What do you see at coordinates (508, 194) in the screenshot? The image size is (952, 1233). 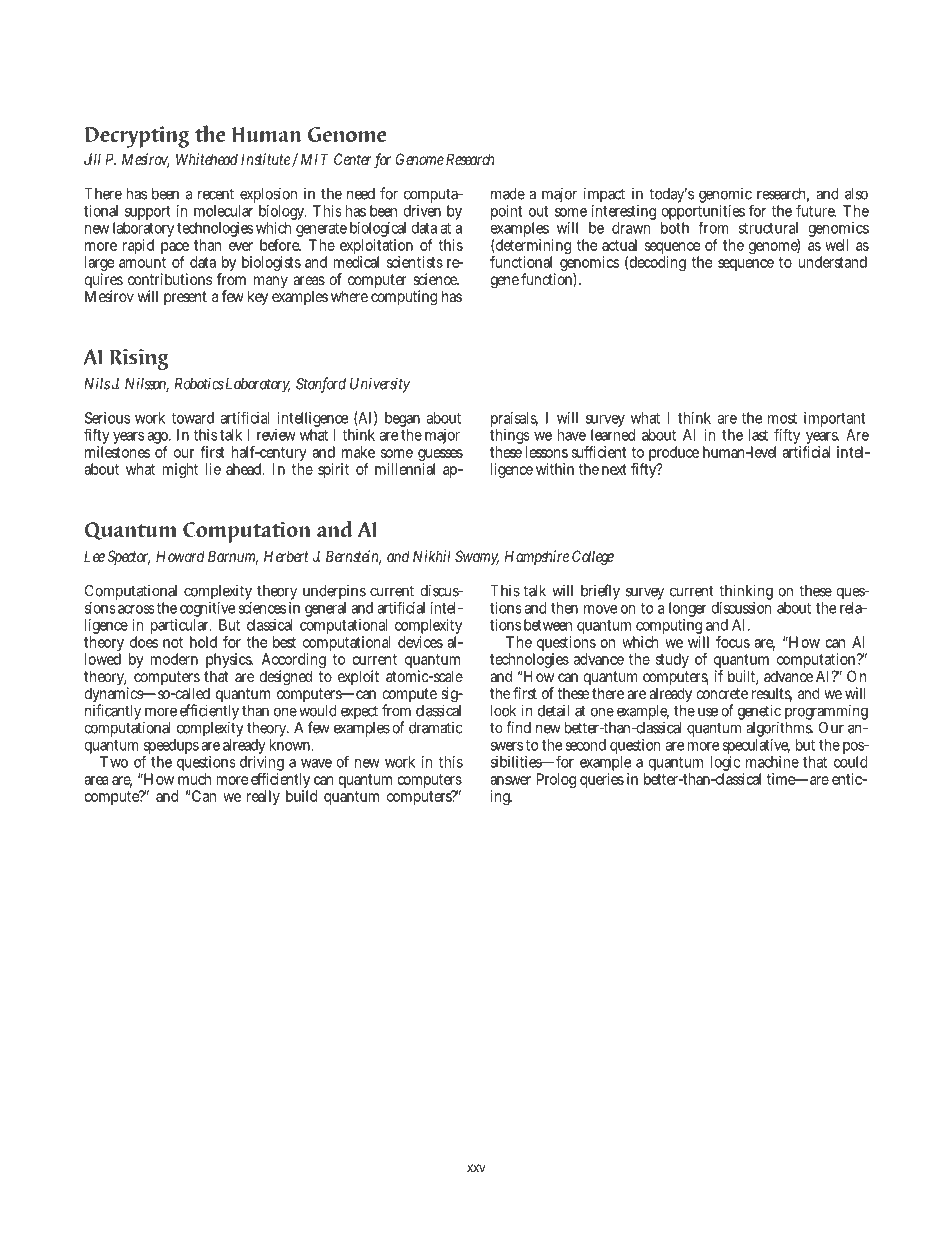 I see `made` at bounding box center [508, 194].
